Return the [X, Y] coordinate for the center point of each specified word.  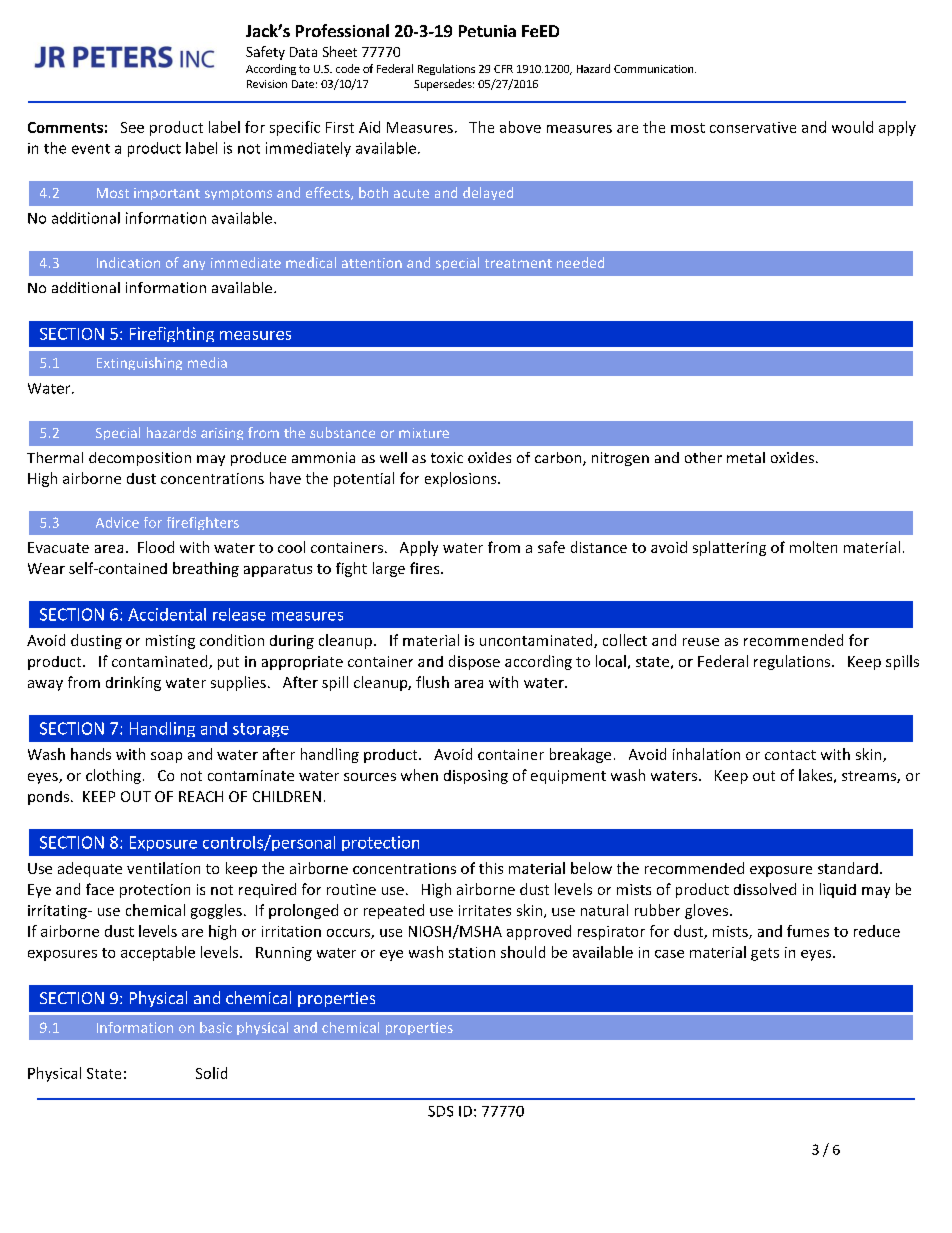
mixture [424, 433]
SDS [440, 1111]
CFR [503, 69]
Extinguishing [139, 363]
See [132, 127]
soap [166, 757]
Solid [211, 1073]
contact [790, 755]
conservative [753, 127]
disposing [476, 777]
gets [765, 954]
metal [746, 457]
